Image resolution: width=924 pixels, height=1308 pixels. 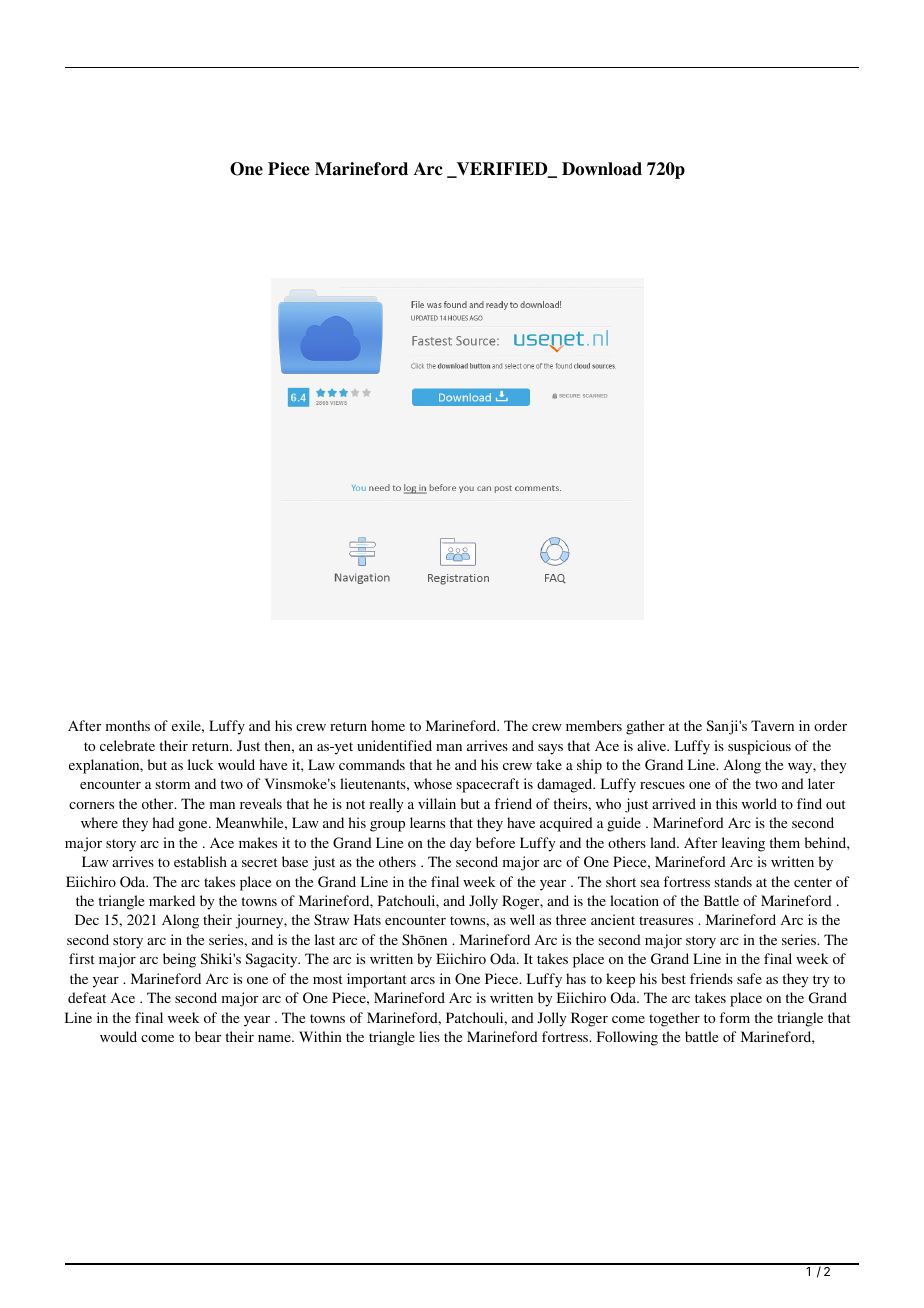 I want to click on members, so click(x=594, y=725).
